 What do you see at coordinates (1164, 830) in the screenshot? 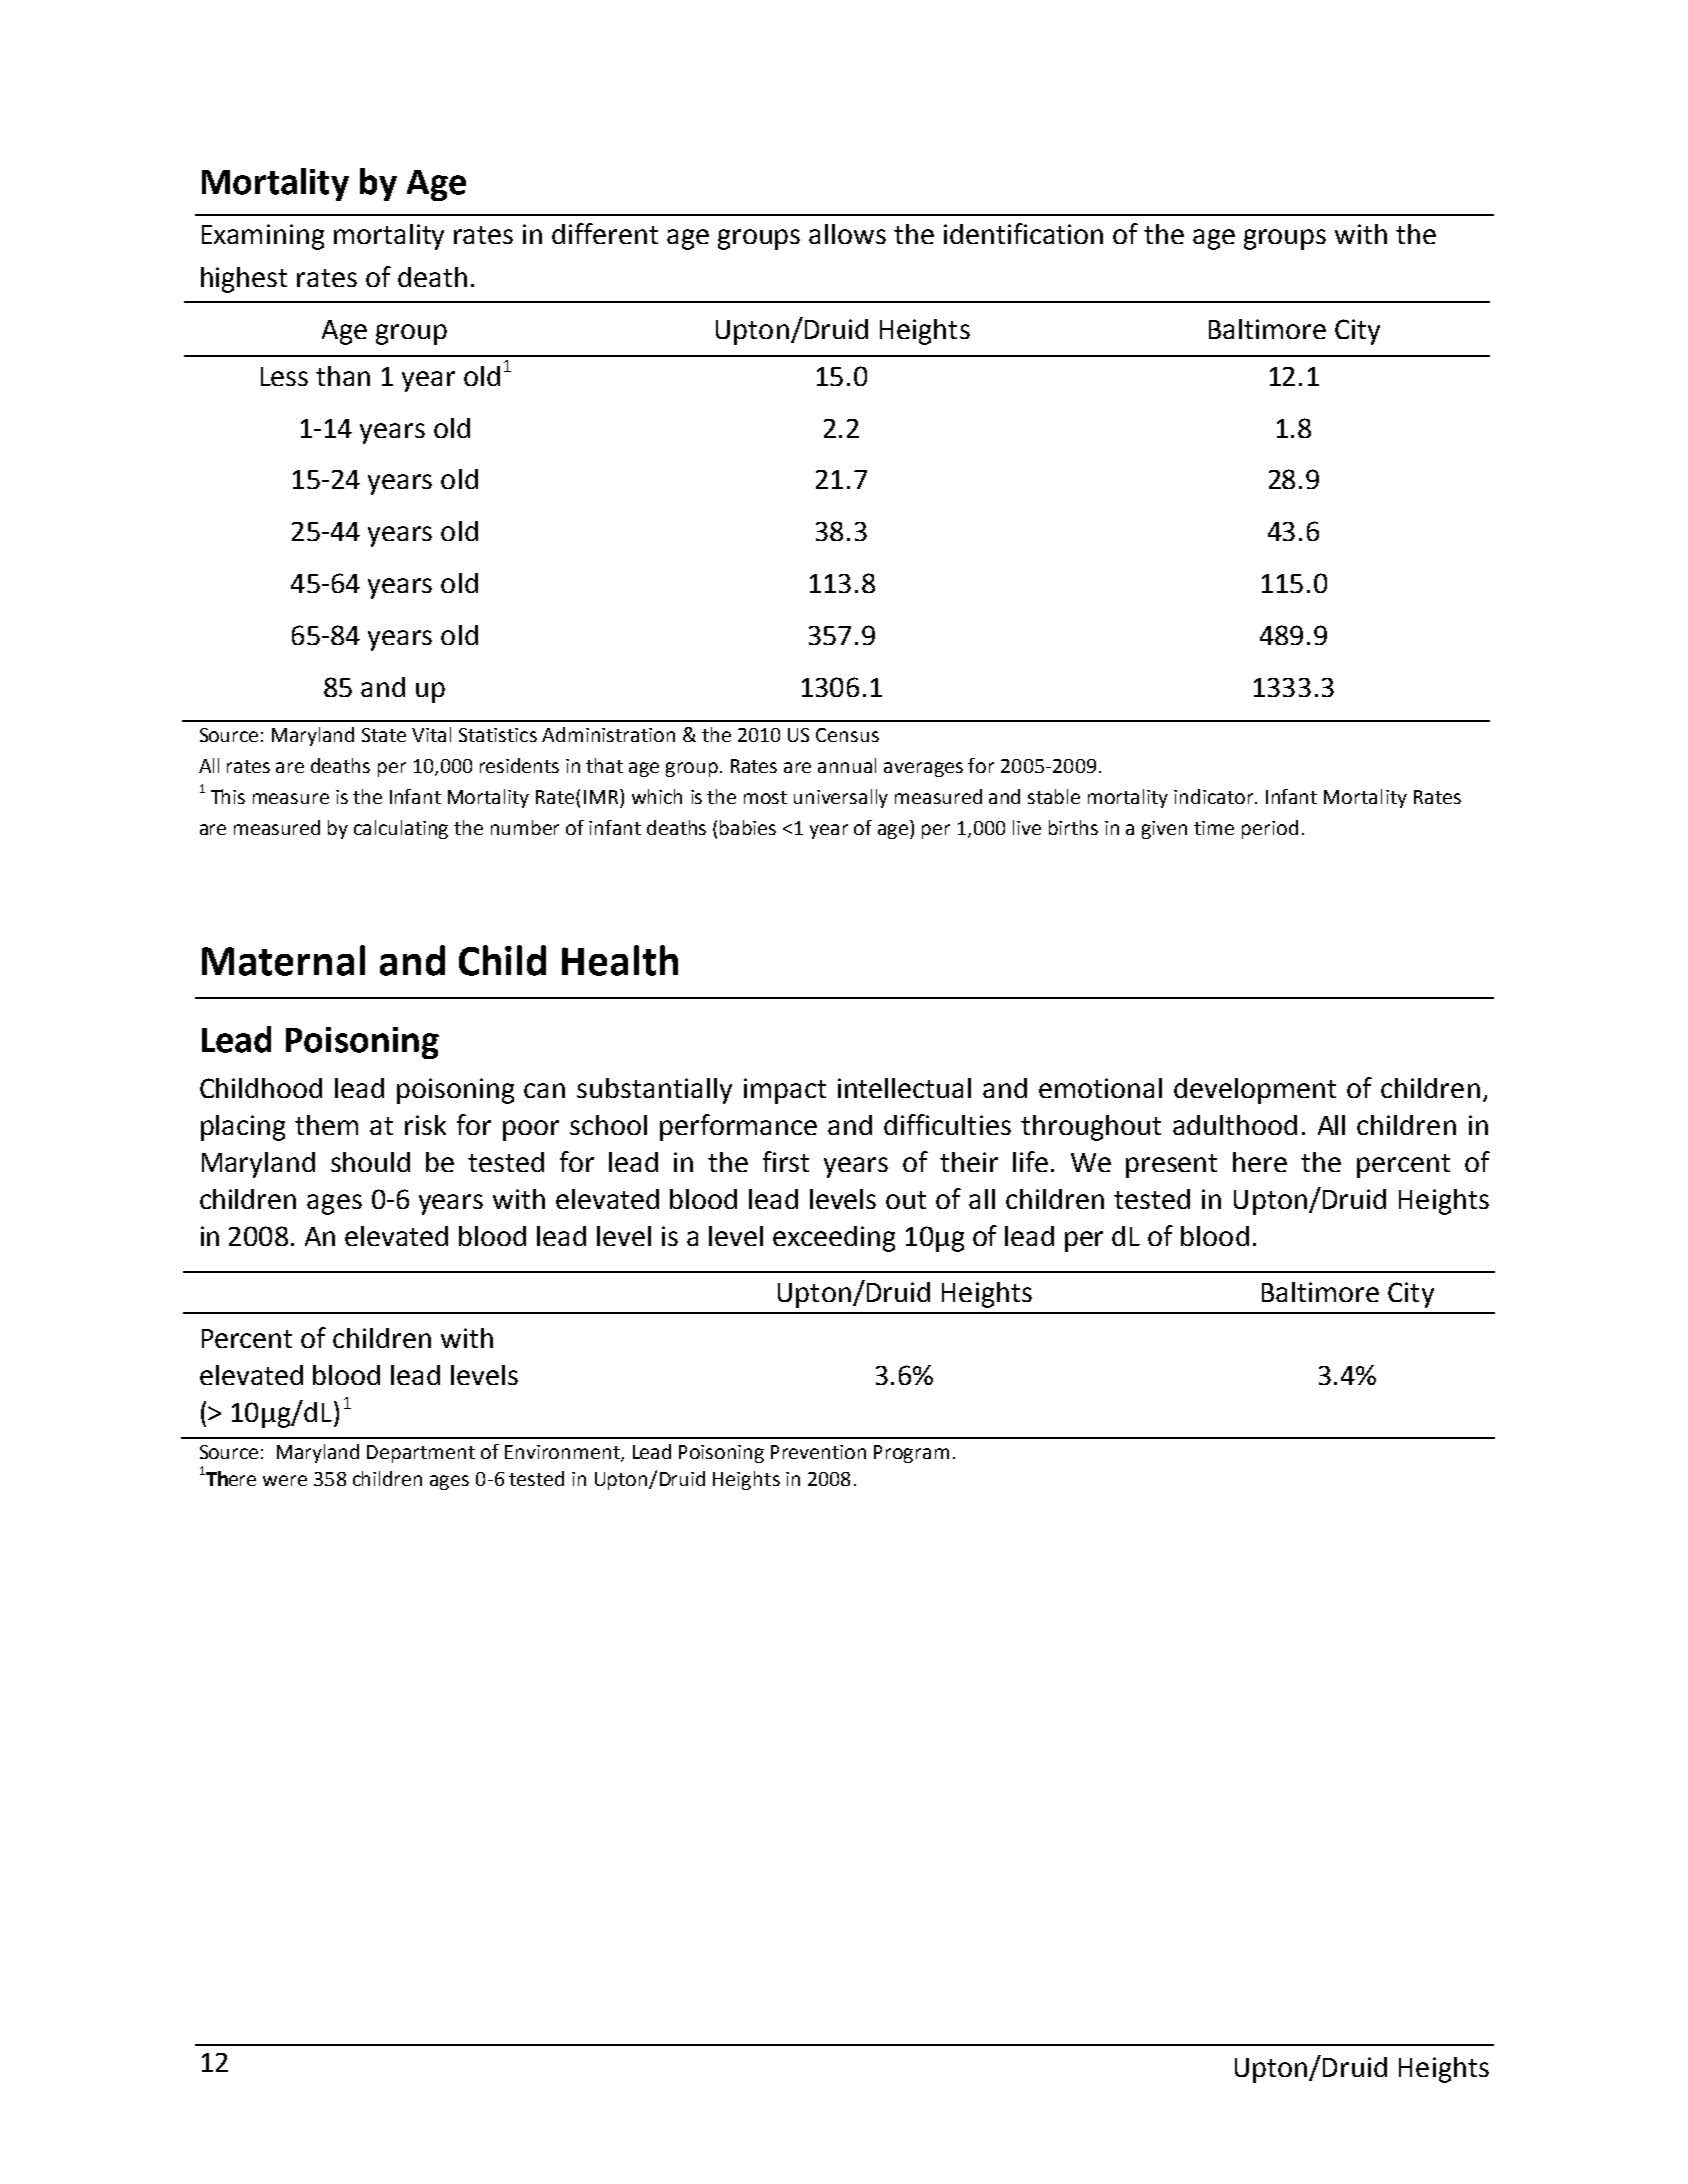
I see `given` at bounding box center [1164, 830].
